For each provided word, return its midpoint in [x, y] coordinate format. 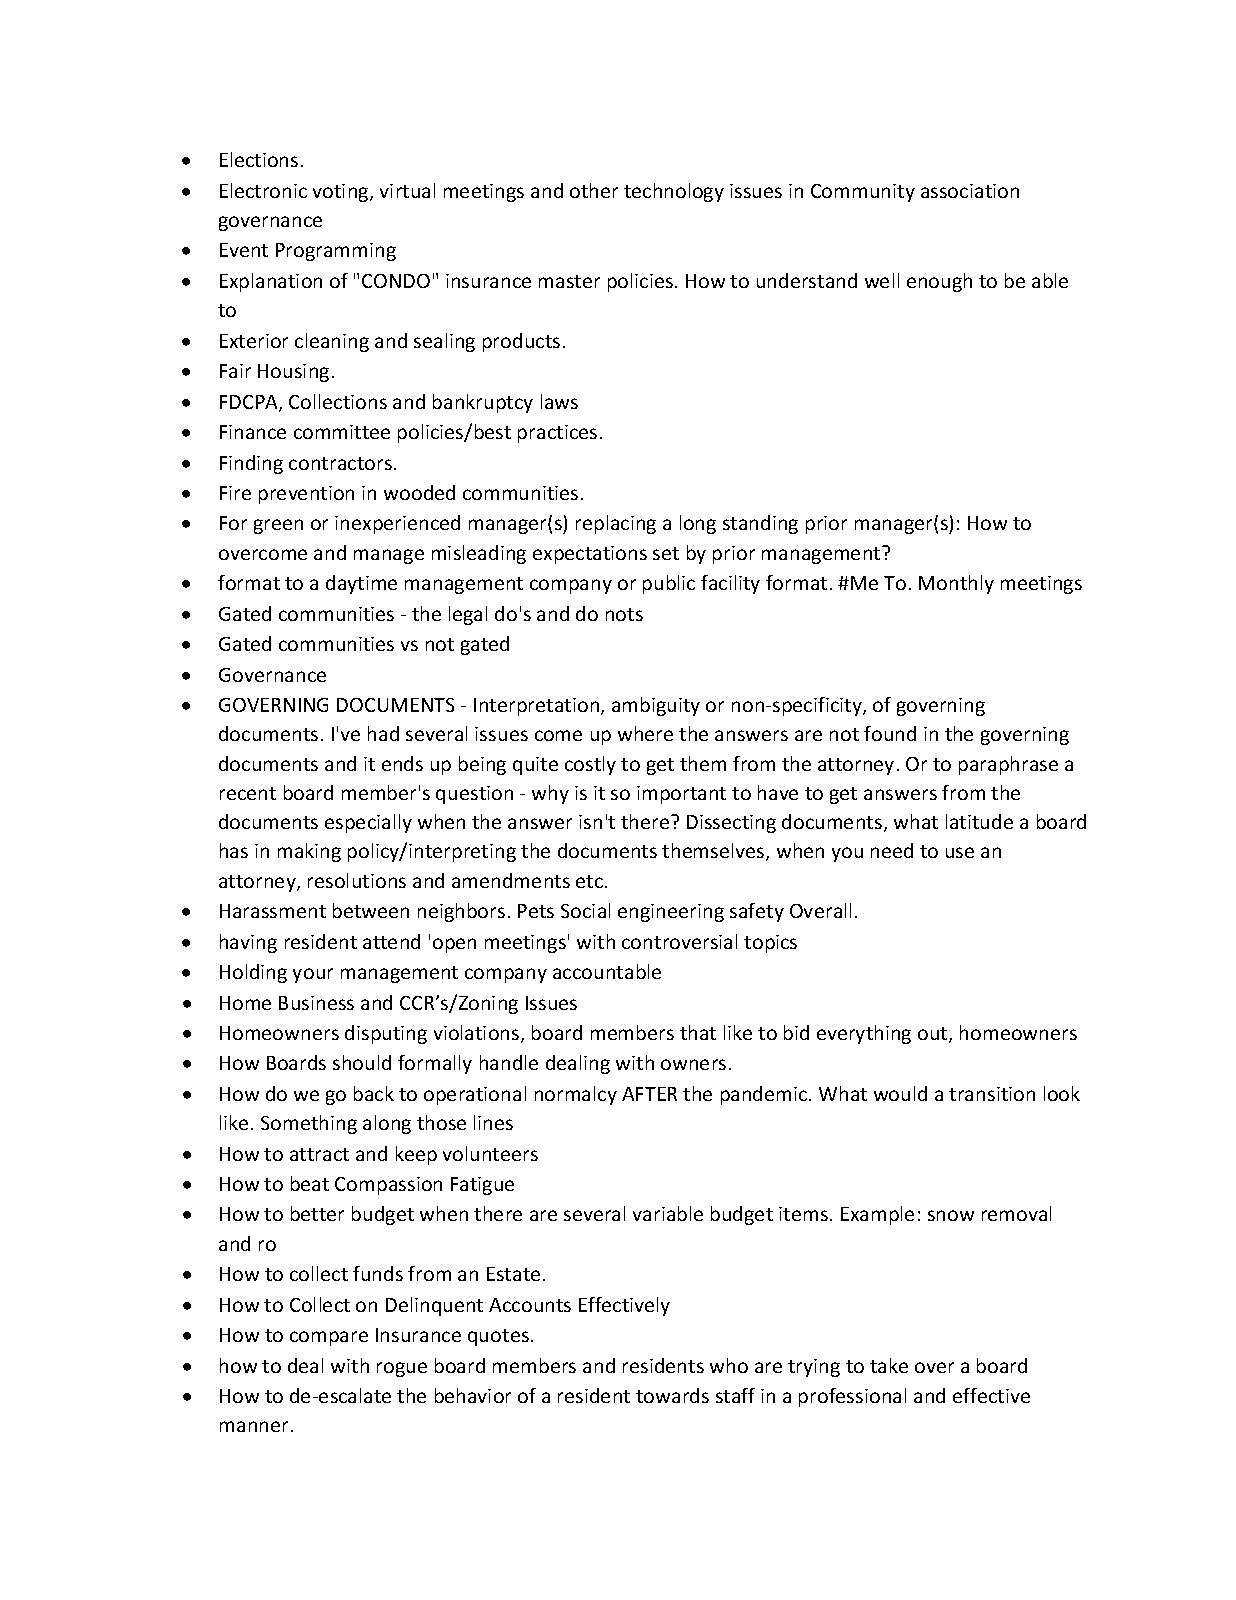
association [970, 191]
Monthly [956, 584]
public [669, 584]
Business [316, 1003]
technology [674, 192]
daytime [361, 584]
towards [672, 1395]
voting [342, 193]
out [934, 1035]
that [698, 1032]
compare [329, 1338]
